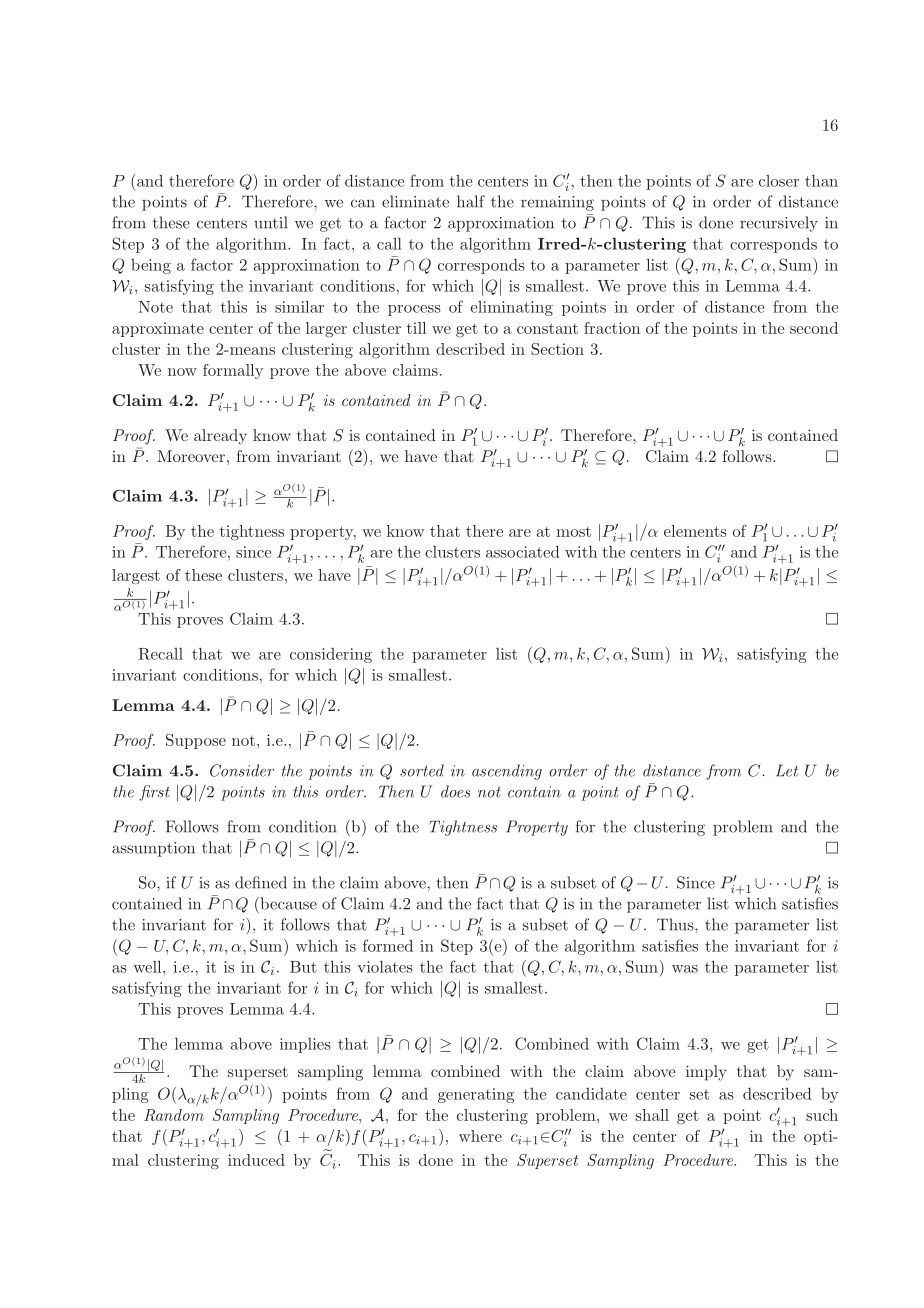 The image size is (924, 1308). Describe the element at coordinates (787, 770) in the screenshot. I see `Let` at that location.
